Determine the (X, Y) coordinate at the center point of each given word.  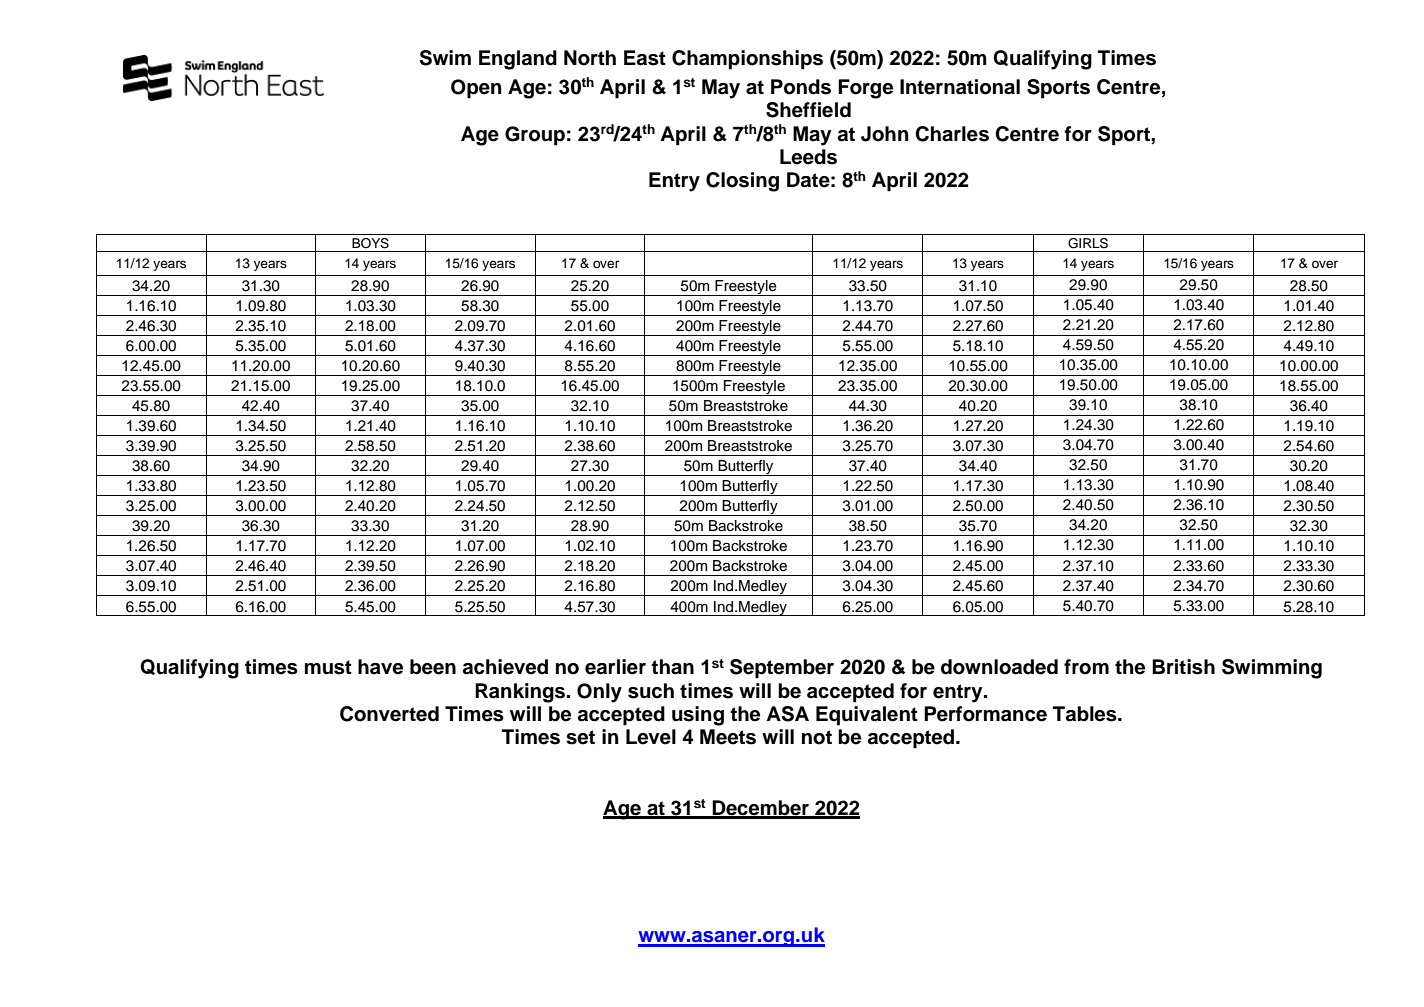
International (960, 87)
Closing (742, 182)
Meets (728, 737)
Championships (747, 60)
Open (476, 89)
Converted (389, 714)
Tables (1086, 714)
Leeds (808, 157)
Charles (952, 134)
